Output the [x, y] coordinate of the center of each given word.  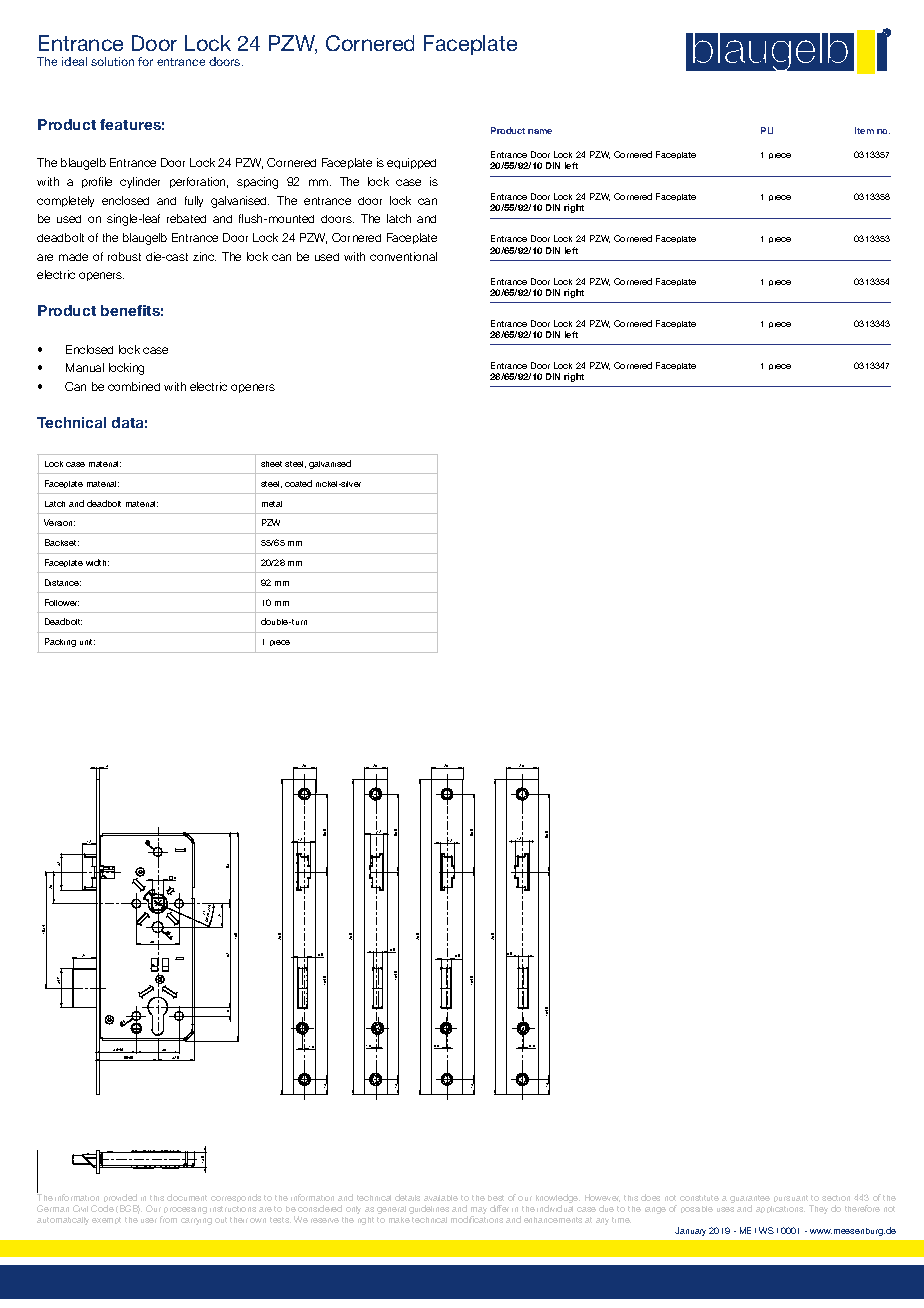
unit [87, 642]
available [441, 1198]
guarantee [750, 1199]
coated [298, 483]
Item [864, 130]
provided [120, 1198]
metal [272, 504]
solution [112, 61]
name [540, 131]
